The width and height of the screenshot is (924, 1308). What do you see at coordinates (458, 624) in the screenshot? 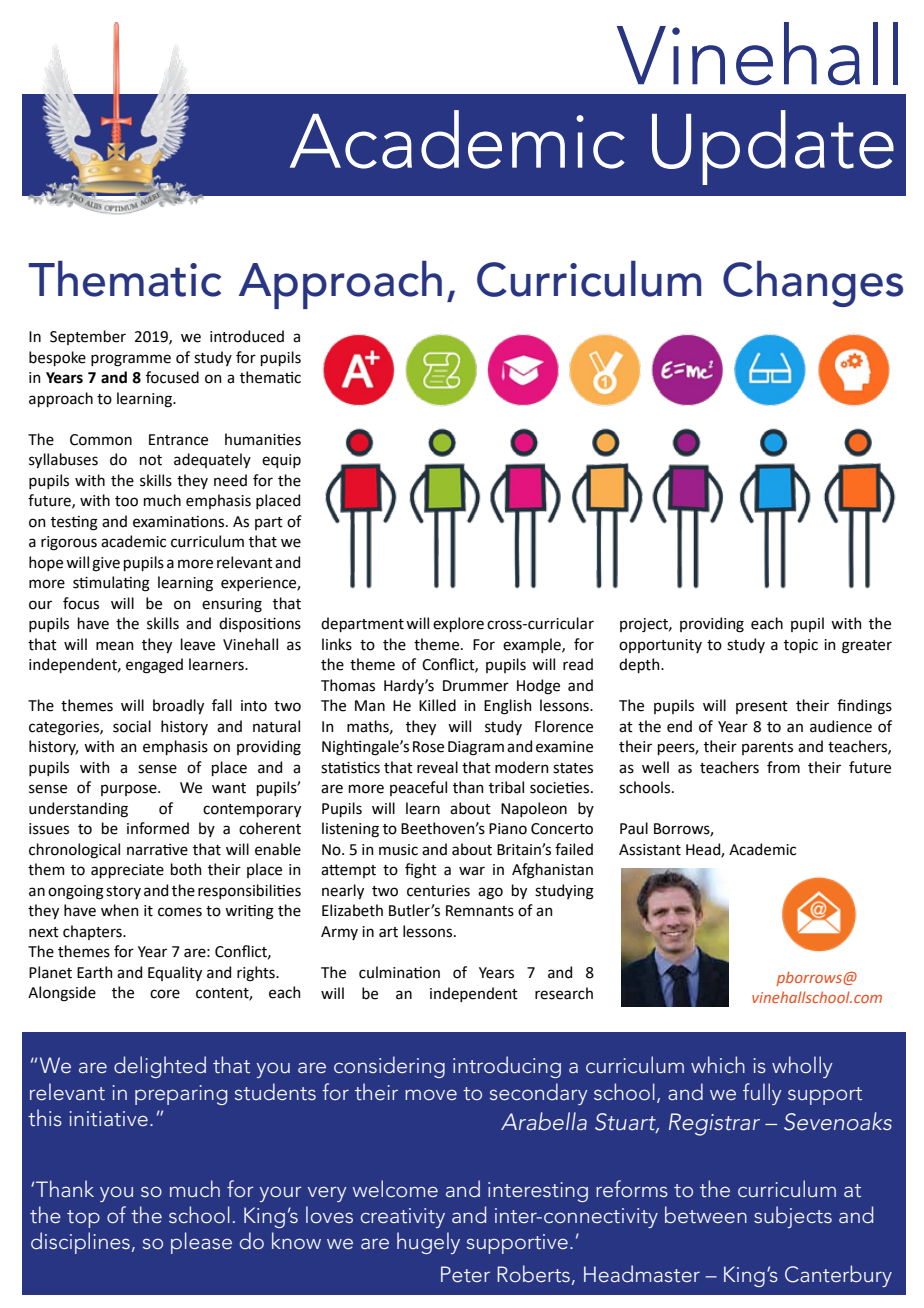
I see `explore` at bounding box center [458, 624].
